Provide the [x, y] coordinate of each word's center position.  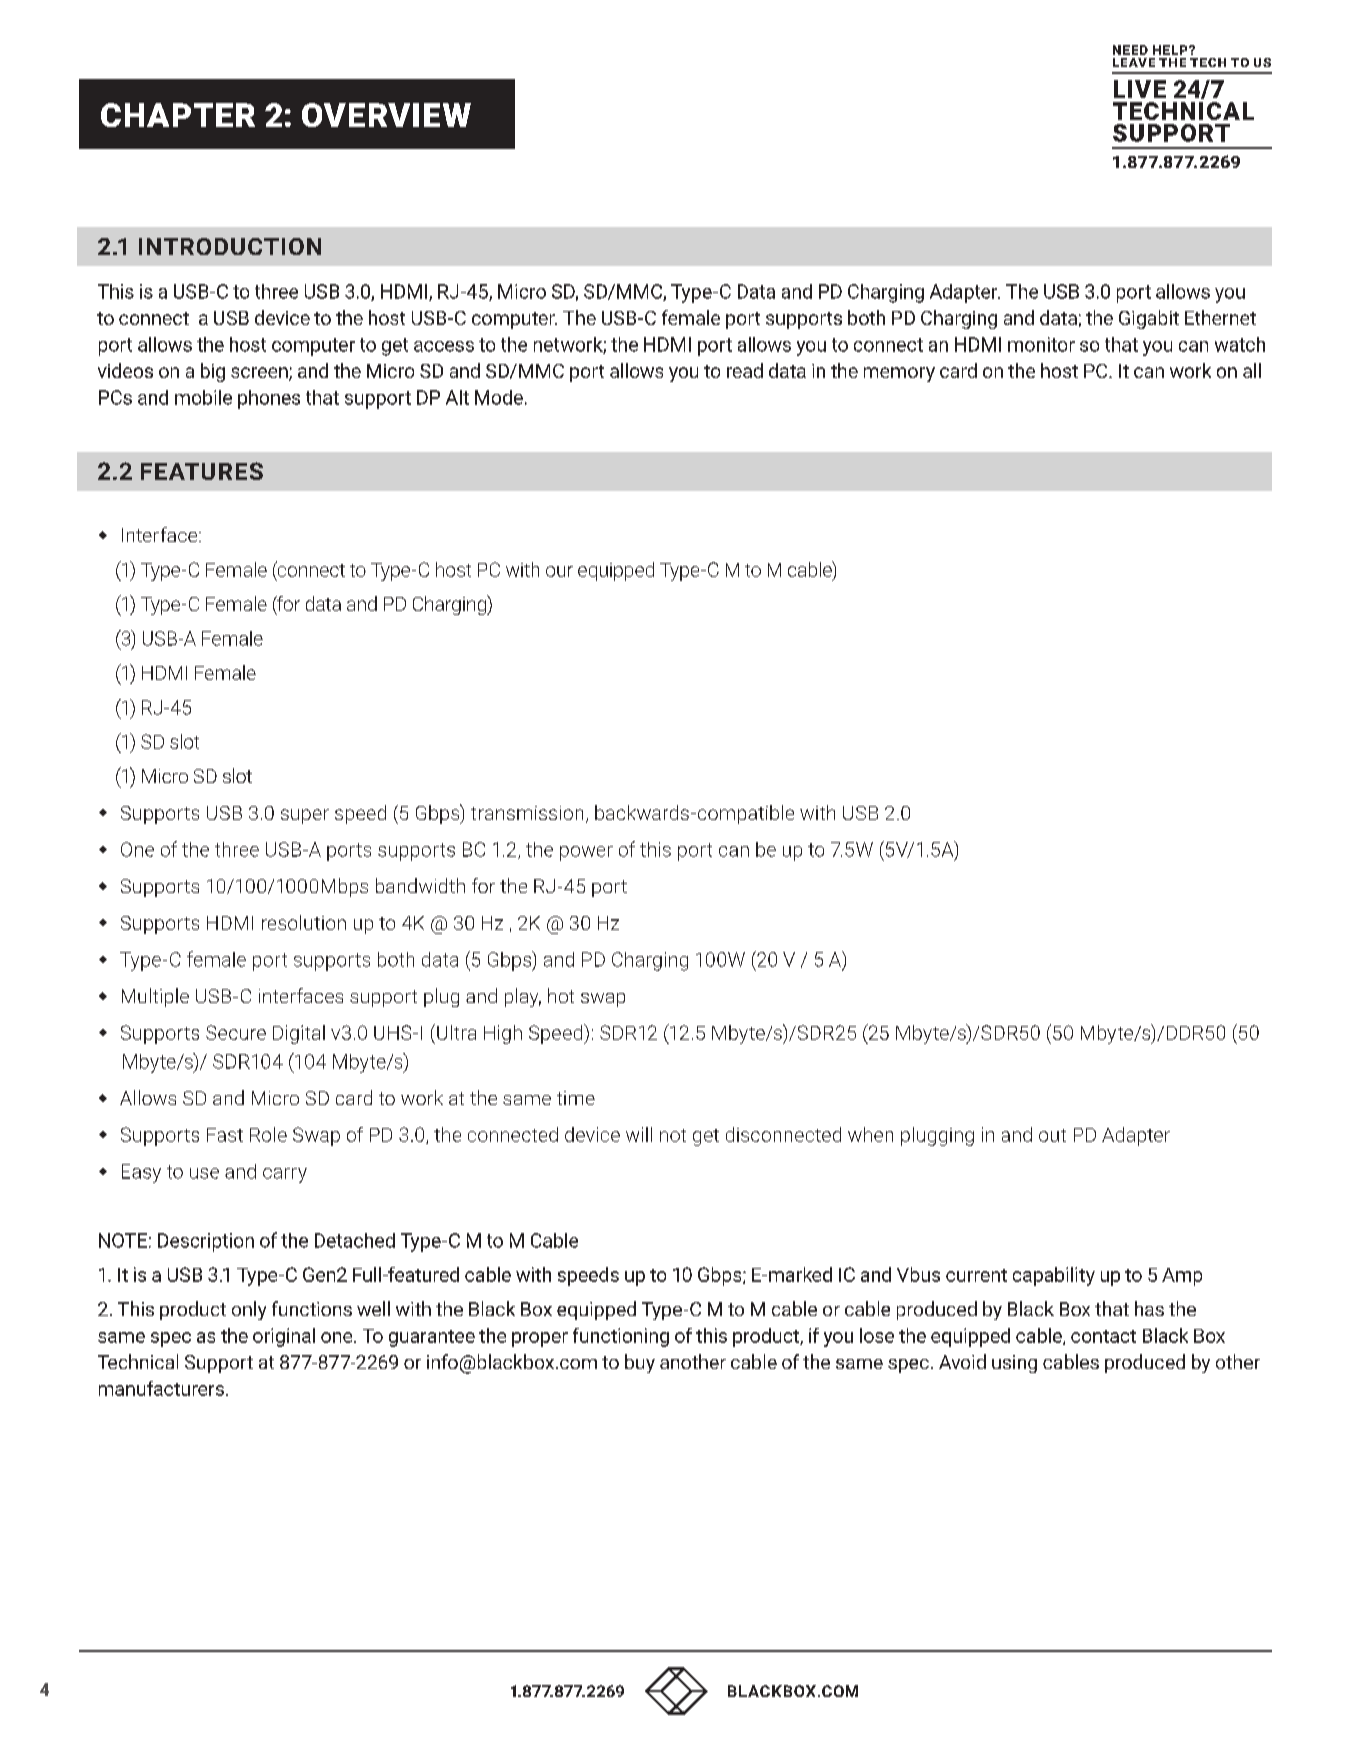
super [305, 816]
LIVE [1140, 89]
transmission [527, 813]
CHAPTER [178, 115]
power [586, 853]
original [284, 1337]
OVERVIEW [386, 115]
